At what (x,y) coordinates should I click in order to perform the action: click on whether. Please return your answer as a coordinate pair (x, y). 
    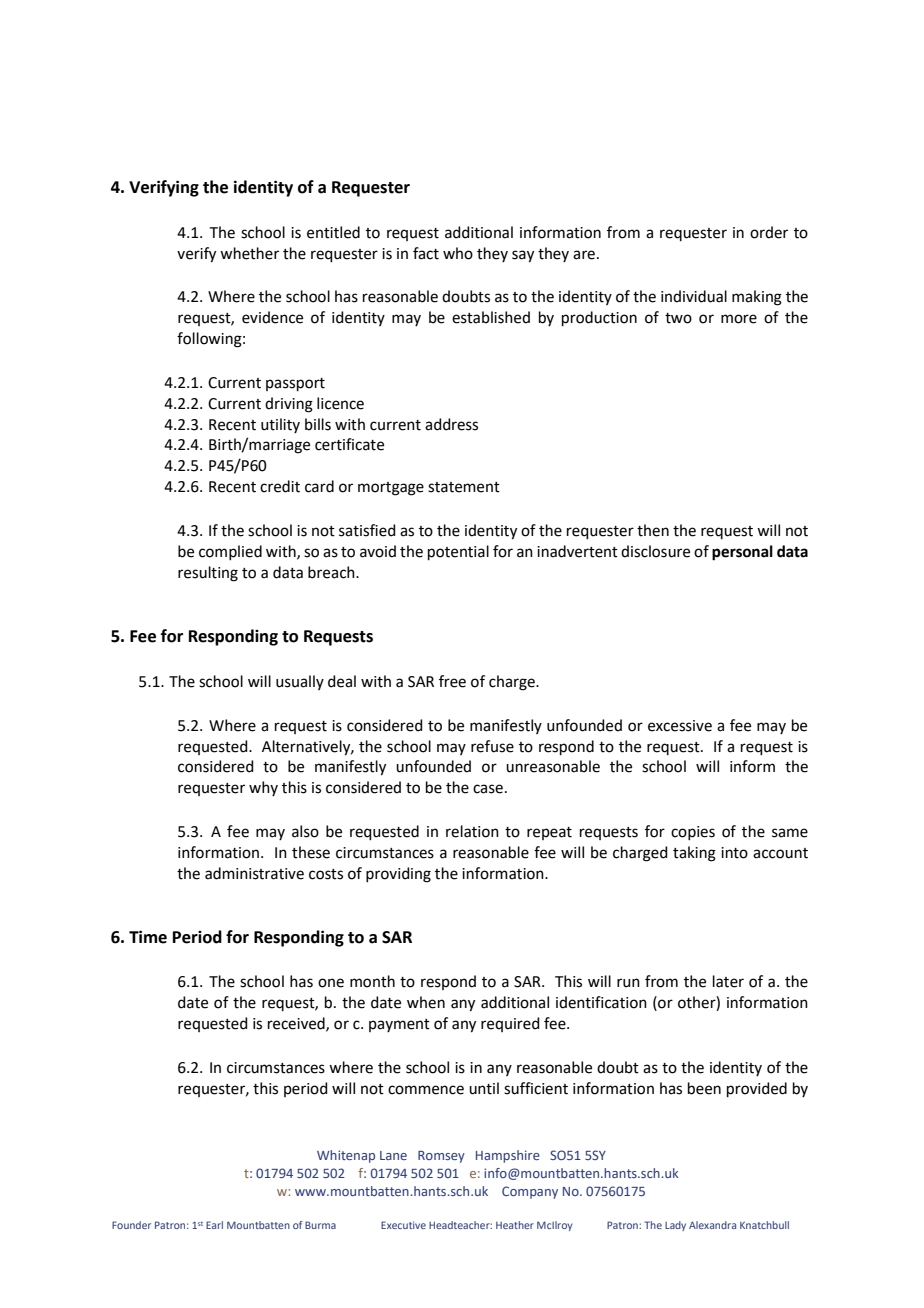
    Looking at the image, I should click on (249, 253).
